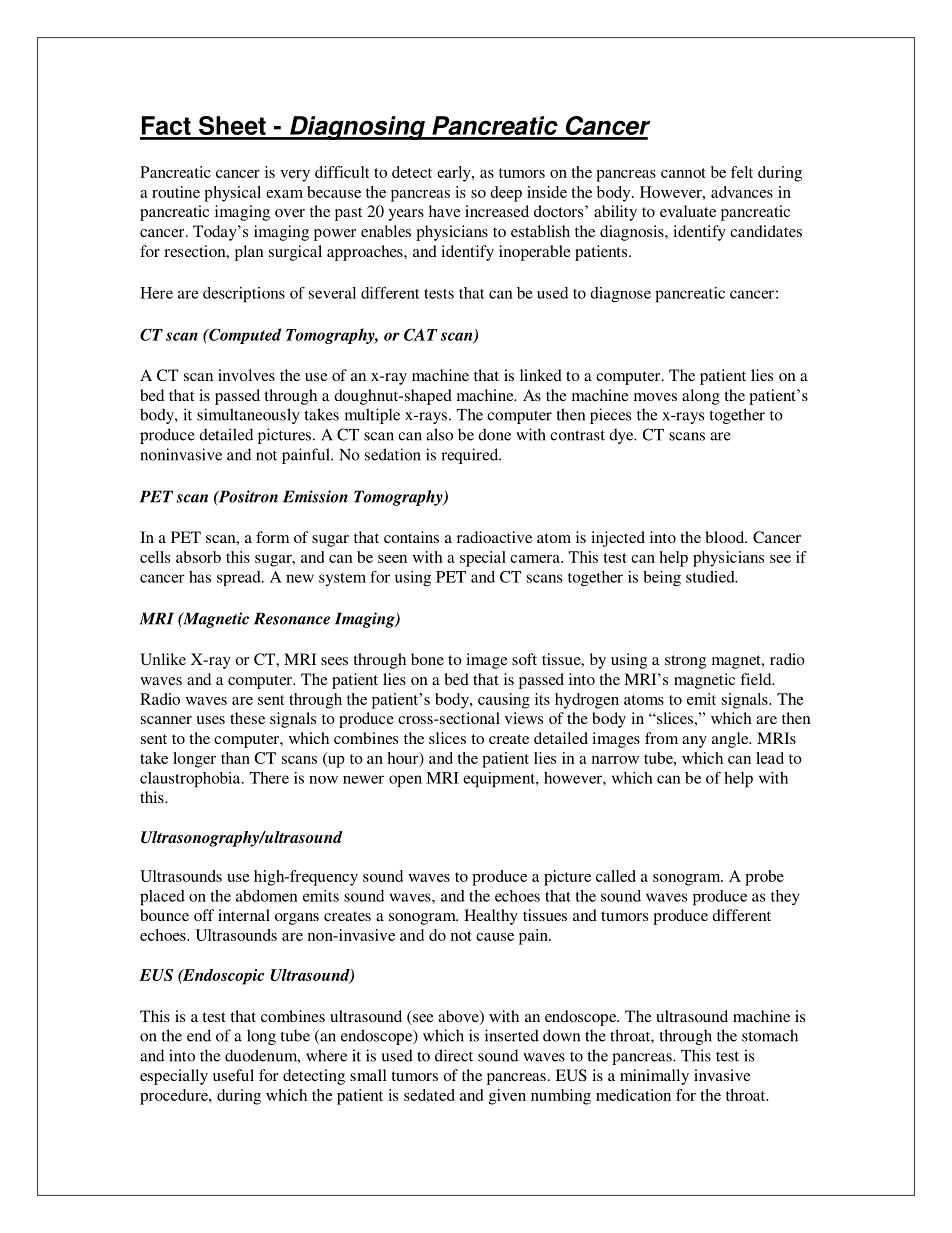  I want to click on bone, so click(427, 659).
